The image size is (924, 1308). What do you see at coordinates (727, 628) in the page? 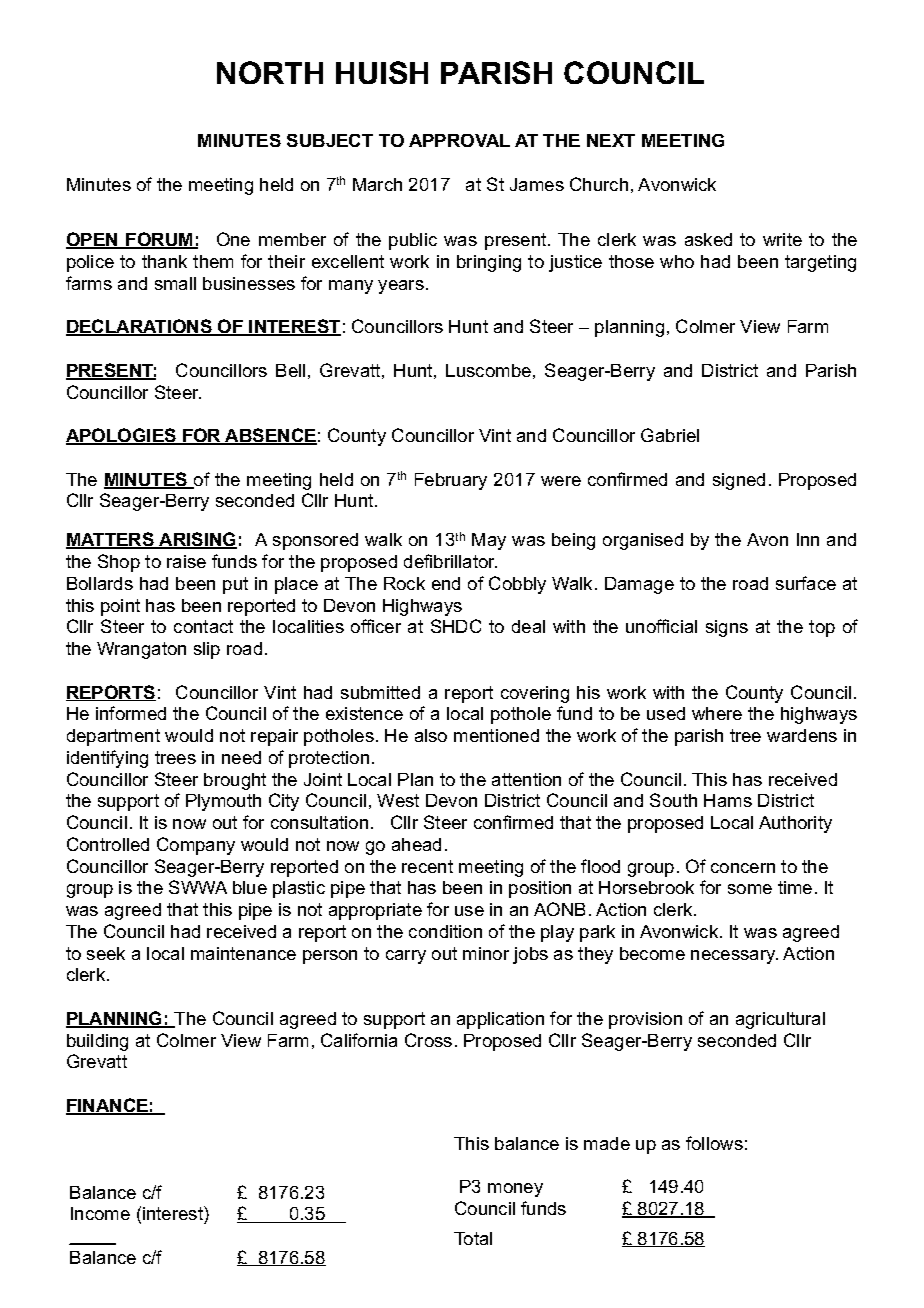
I see `signs` at bounding box center [727, 628].
